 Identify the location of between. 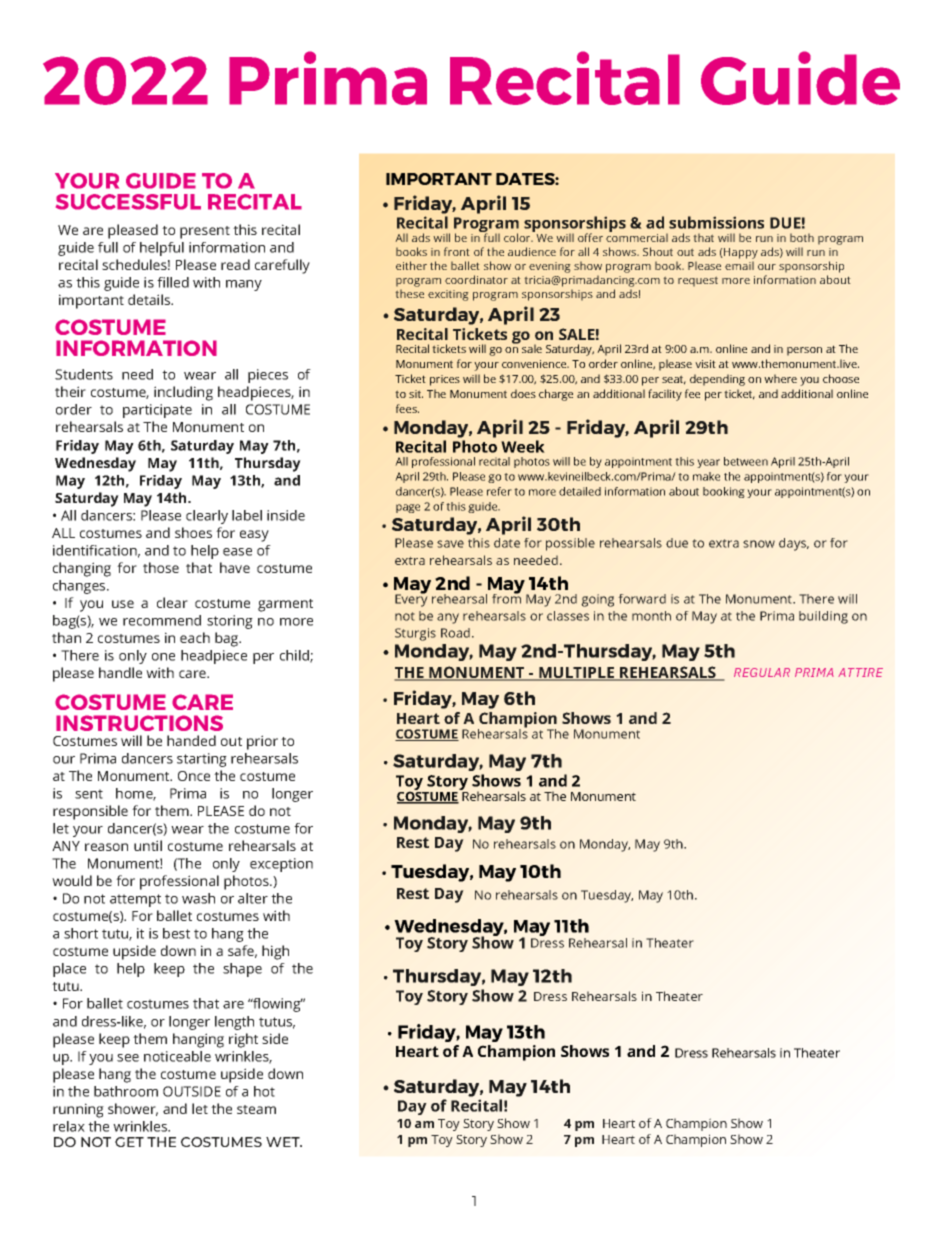
(746, 461).
